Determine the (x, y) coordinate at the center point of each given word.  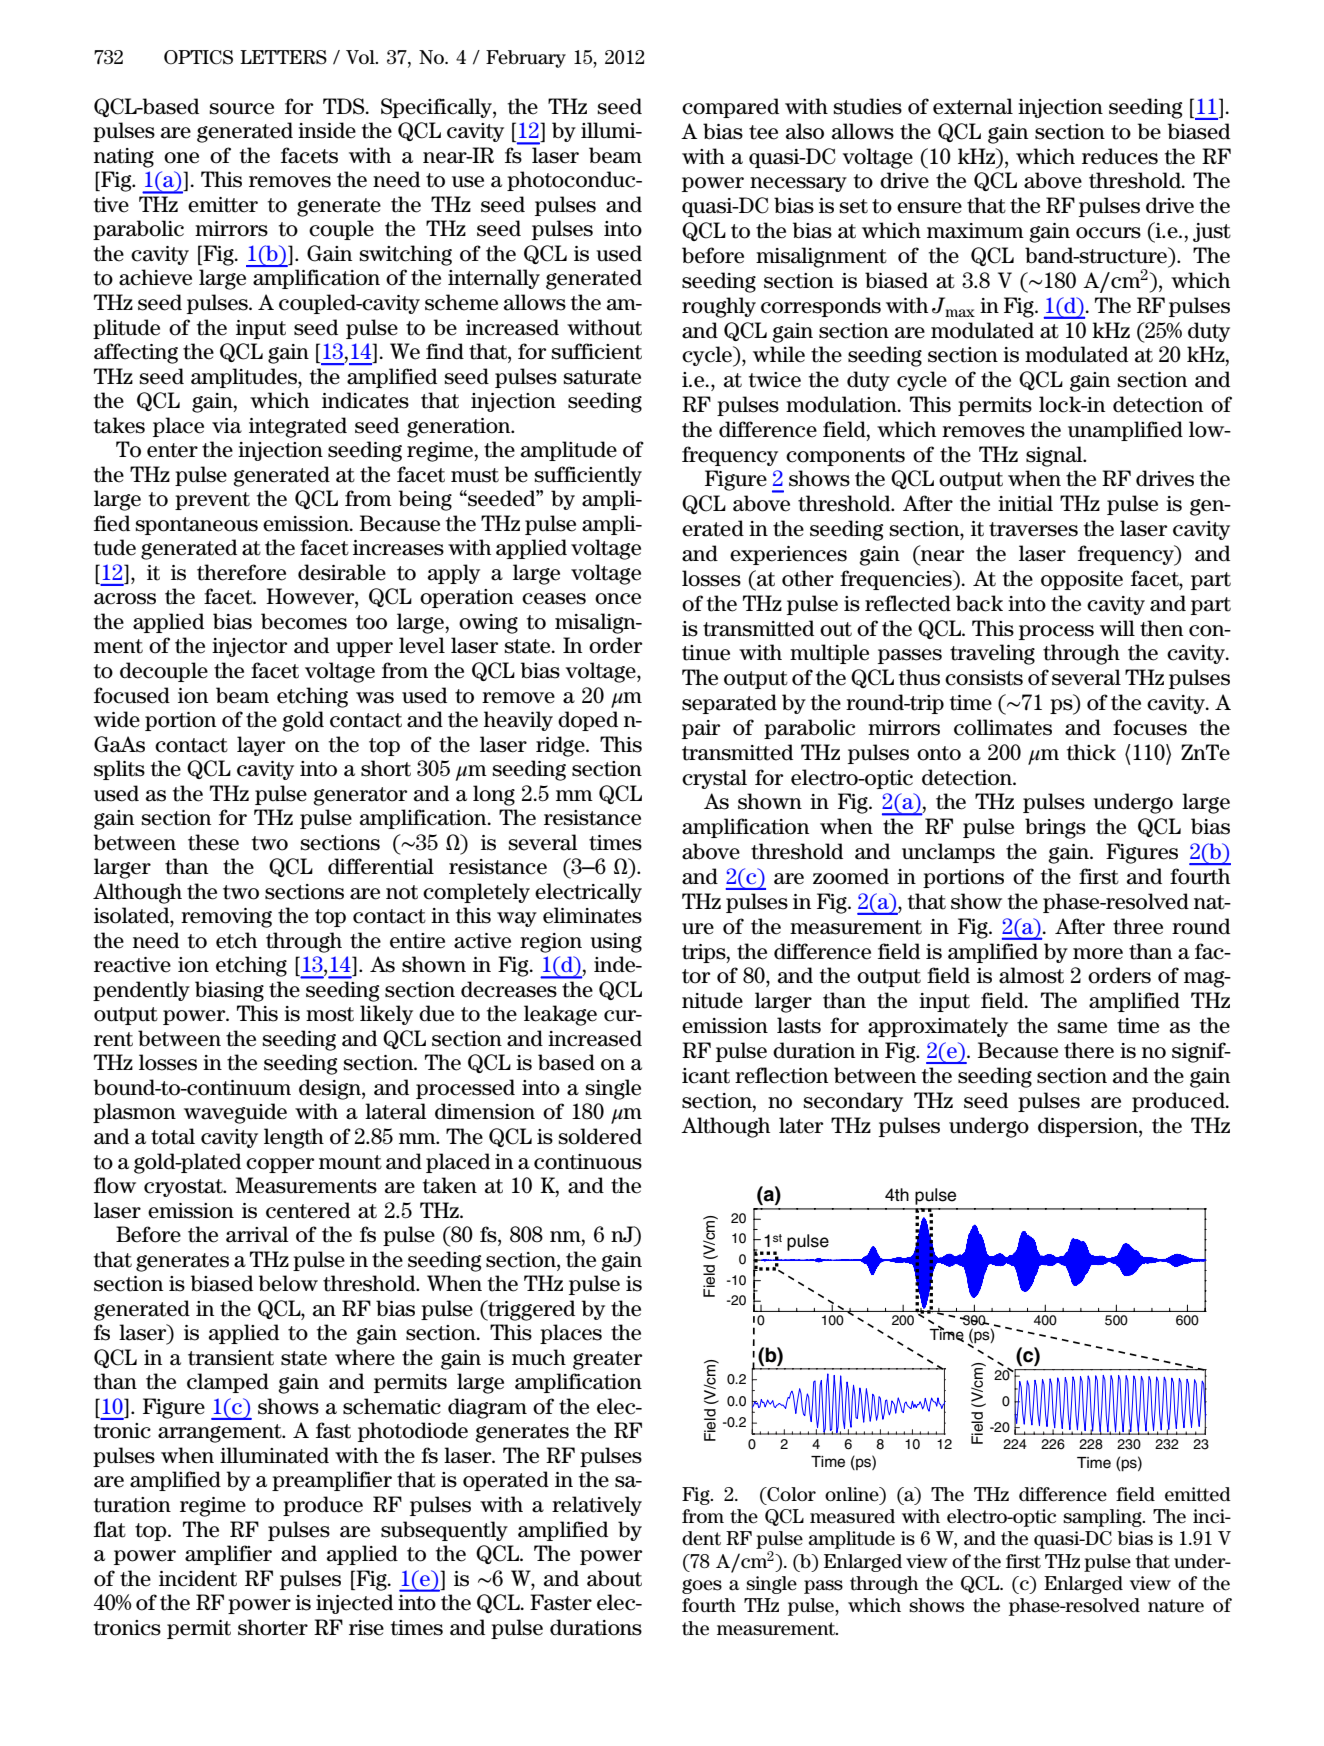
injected (354, 1604)
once (618, 599)
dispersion (1089, 1127)
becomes (304, 621)
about (614, 1578)
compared (730, 108)
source (242, 109)
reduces (1120, 156)
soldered (600, 1136)
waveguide (235, 1113)
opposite (1082, 580)
